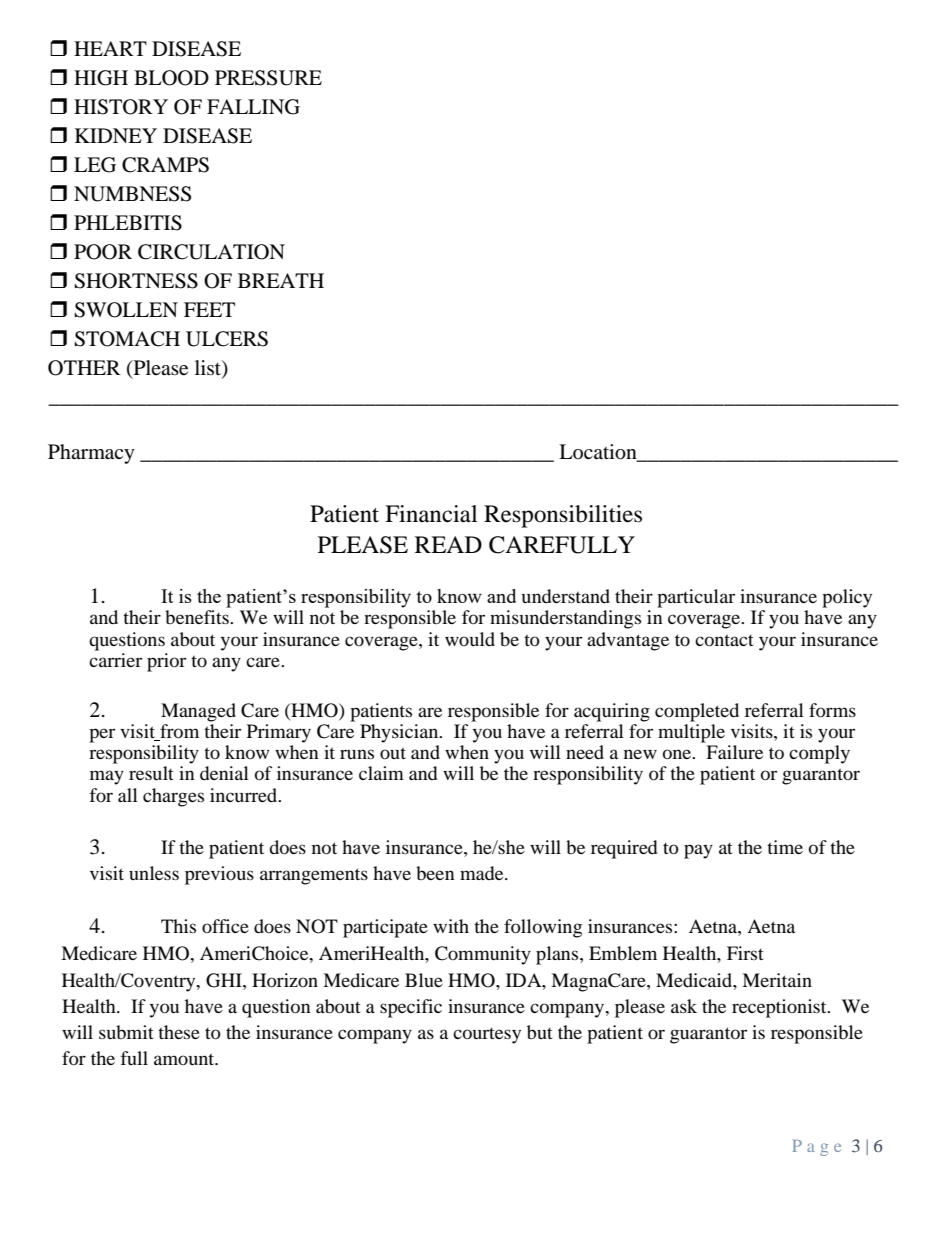 This screenshot has width=952, height=1233. Describe the element at coordinates (563, 516) in the screenshot. I see `Responsibilities` at that location.
